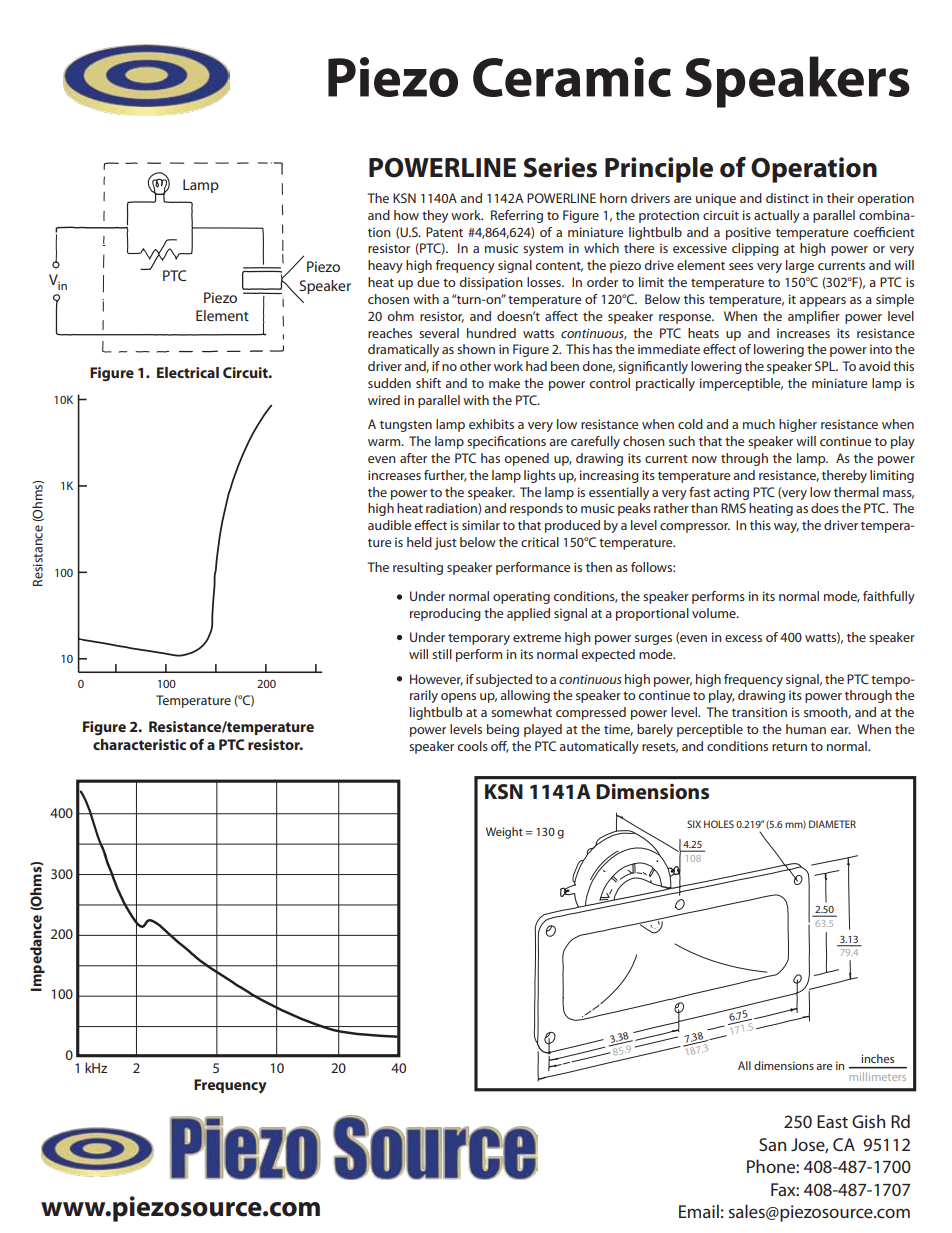 This document has width=952, height=1233. What do you see at coordinates (806, 729) in the document?
I see `human` at bounding box center [806, 729].
